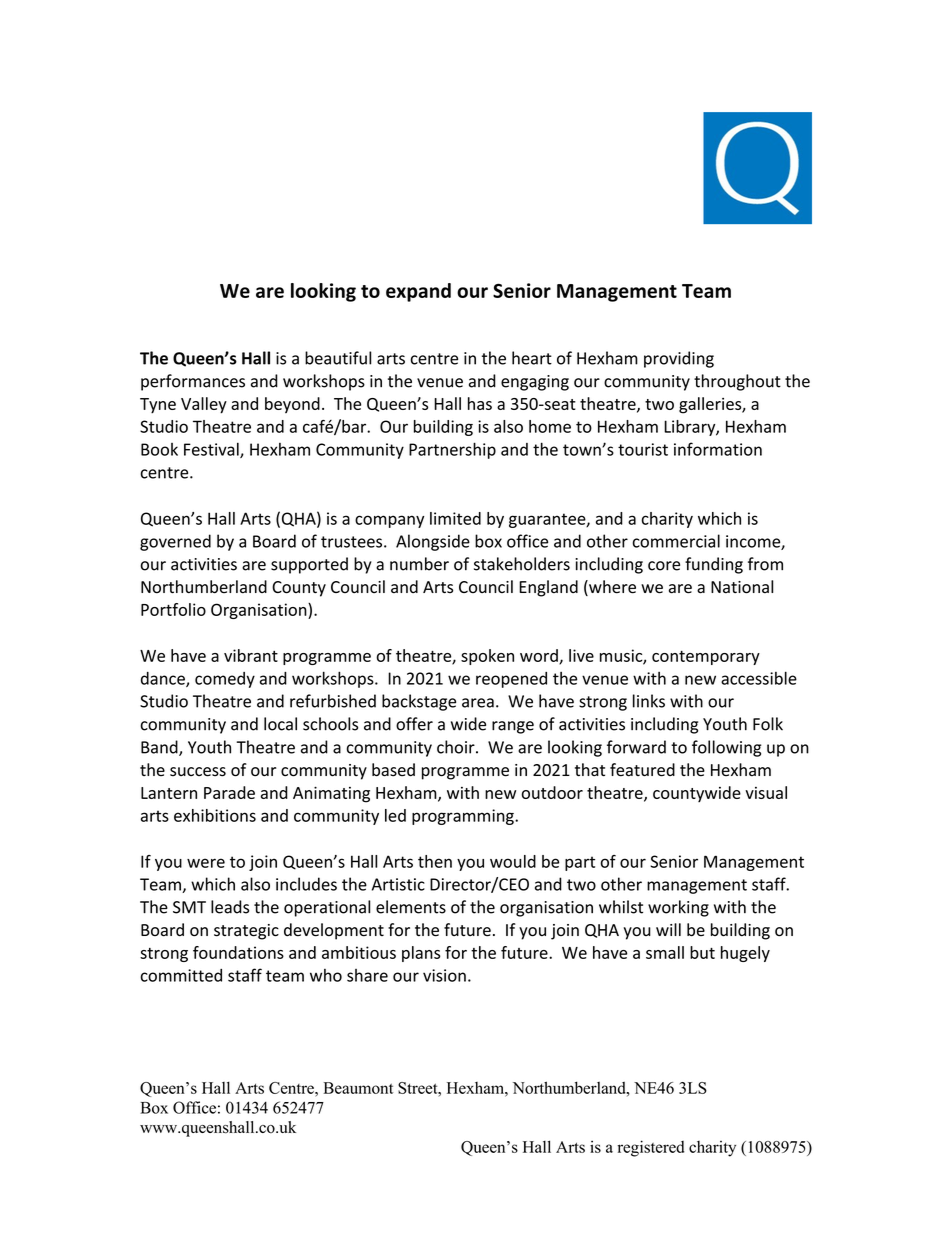 This screenshot has width=952, height=1233. I want to click on Portfolio, so click(173, 609).
